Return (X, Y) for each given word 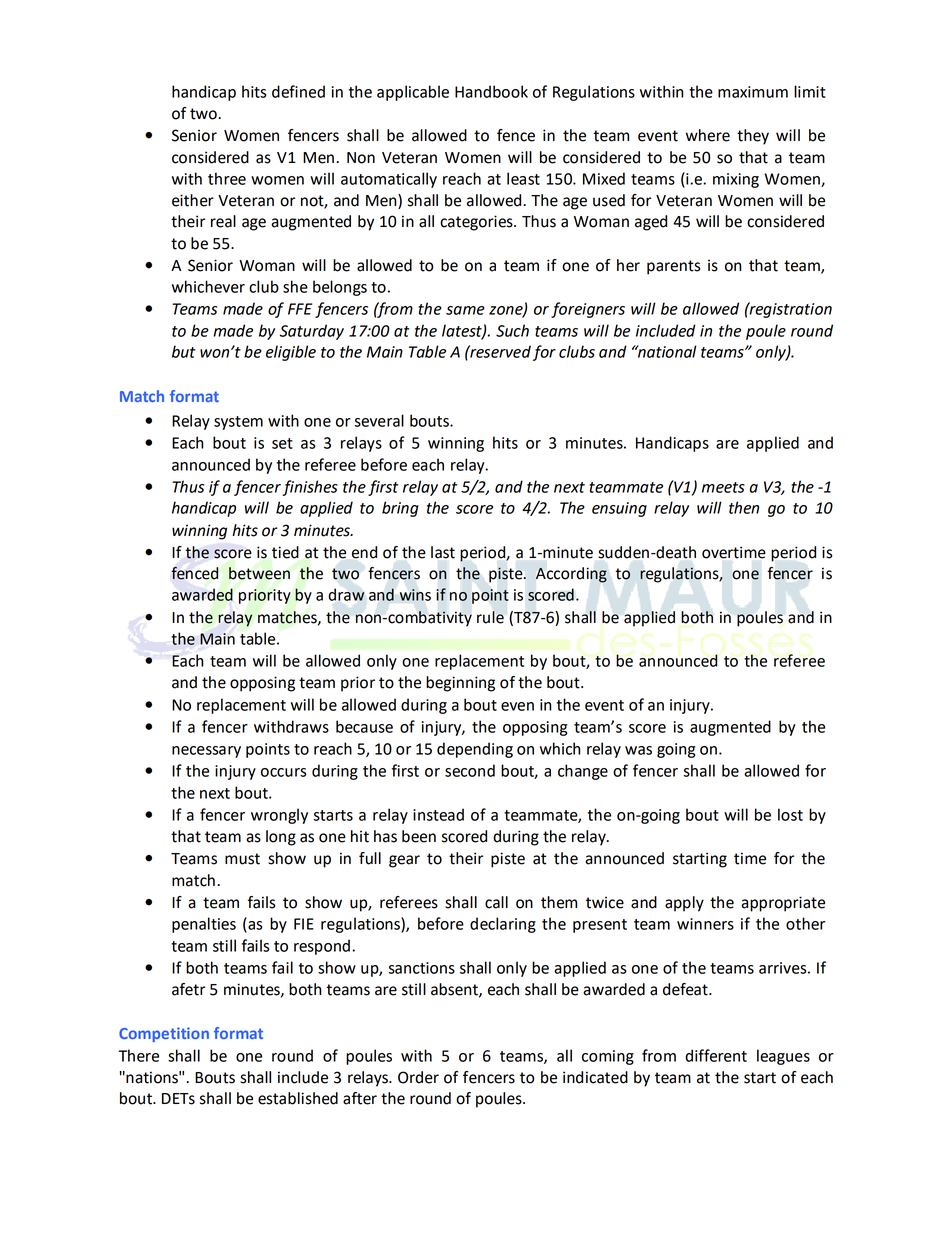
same (465, 310)
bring (400, 509)
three (227, 178)
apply (684, 904)
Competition (164, 1034)
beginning (460, 684)
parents (673, 267)
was (638, 750)
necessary (206, 752)
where (708, 135)
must (242, 859)
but (184, 351)
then (744, 507)
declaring (503, 925)
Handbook (491, 91)
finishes (310, 488)
